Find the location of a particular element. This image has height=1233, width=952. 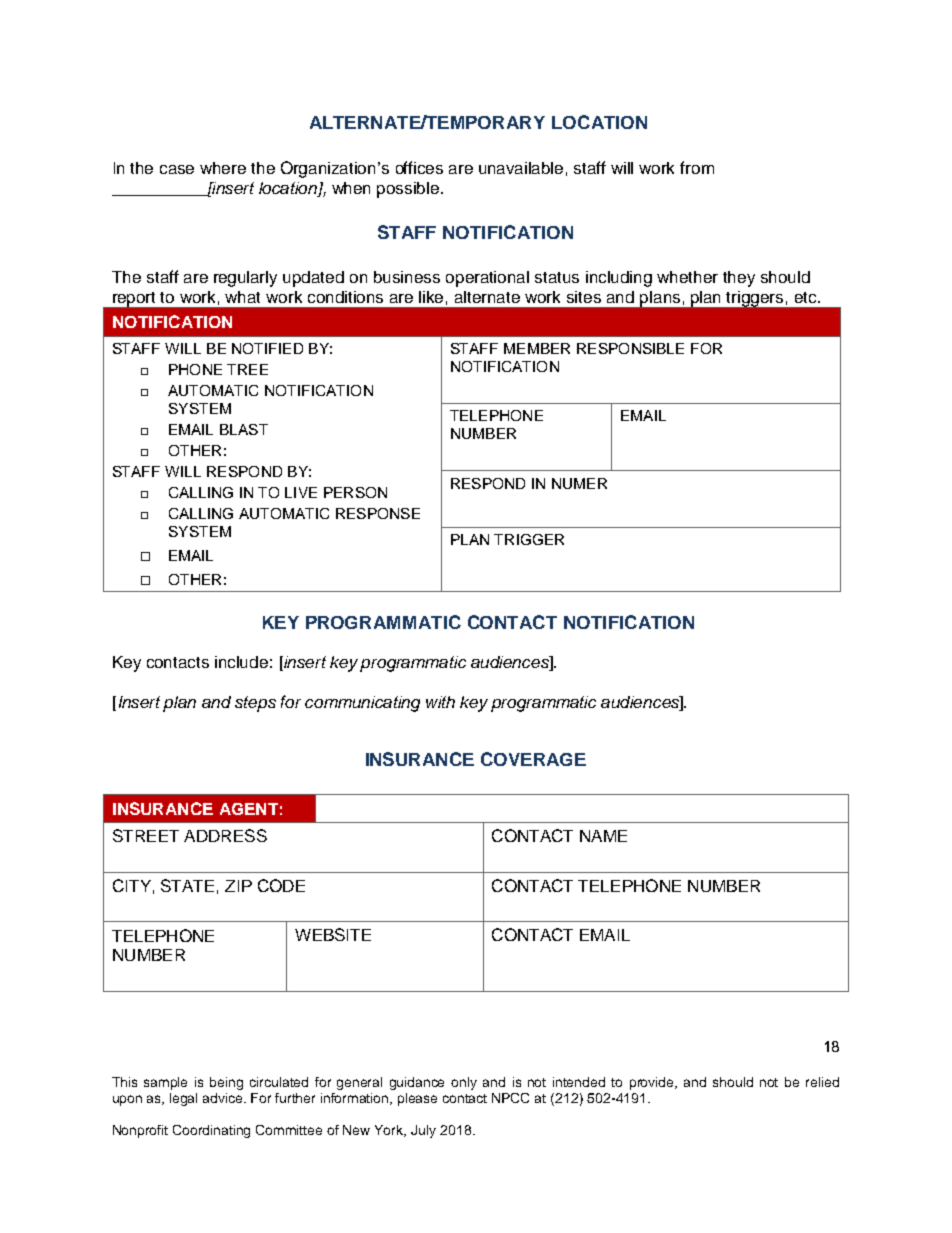

BLAST is located at coordinates (244, 429).
